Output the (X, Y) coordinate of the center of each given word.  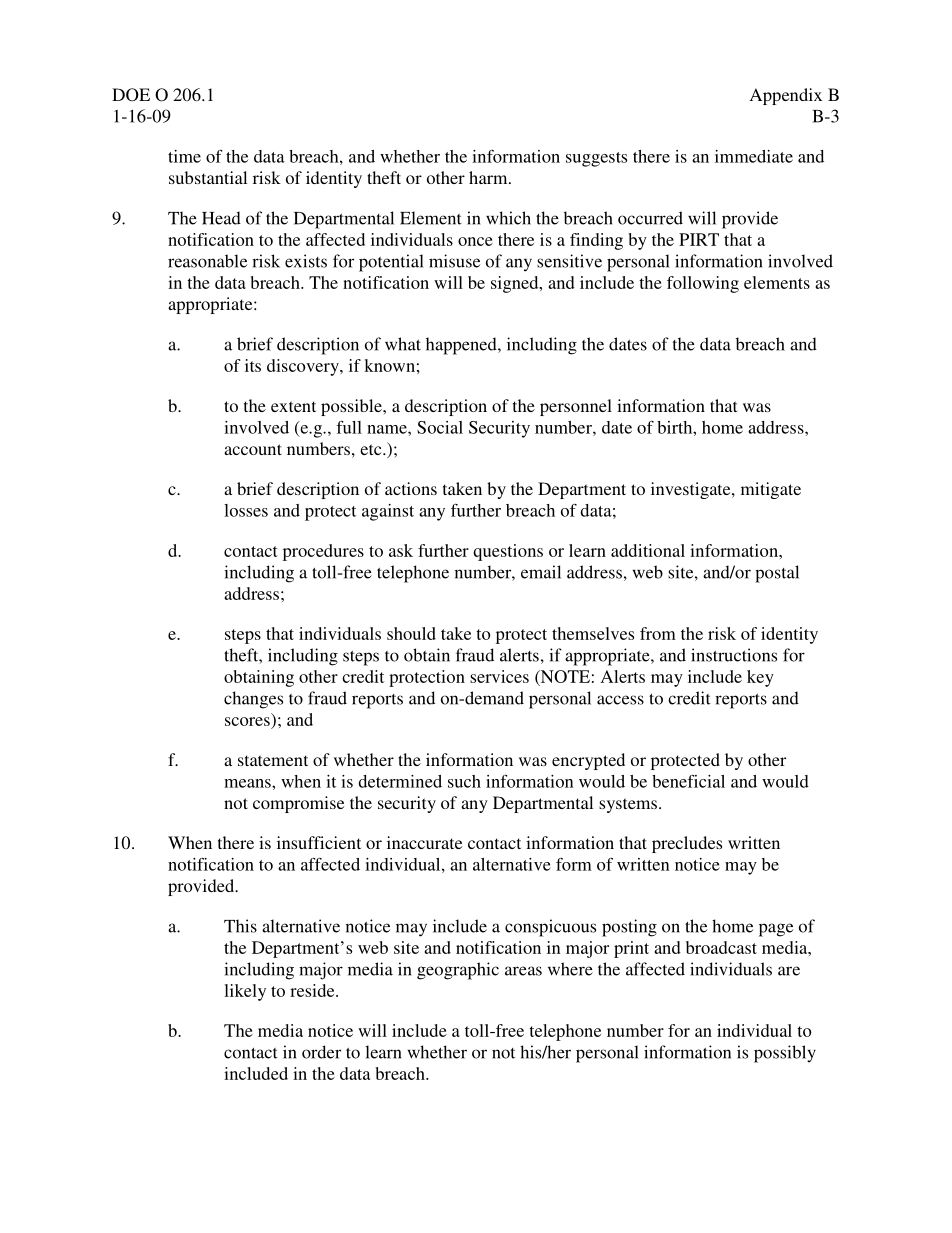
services (499, 676)
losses (246, 510)
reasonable (207, 261)
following (703, 284)
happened (462, 346)
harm (489, 177)
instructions (734, 655)
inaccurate (424, 842)
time (184, 156)
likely (245, 992)
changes (253, 700)
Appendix (786, 96)
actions (411, 488)
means (248, 783)
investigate (692, 490)
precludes (687, 844)
